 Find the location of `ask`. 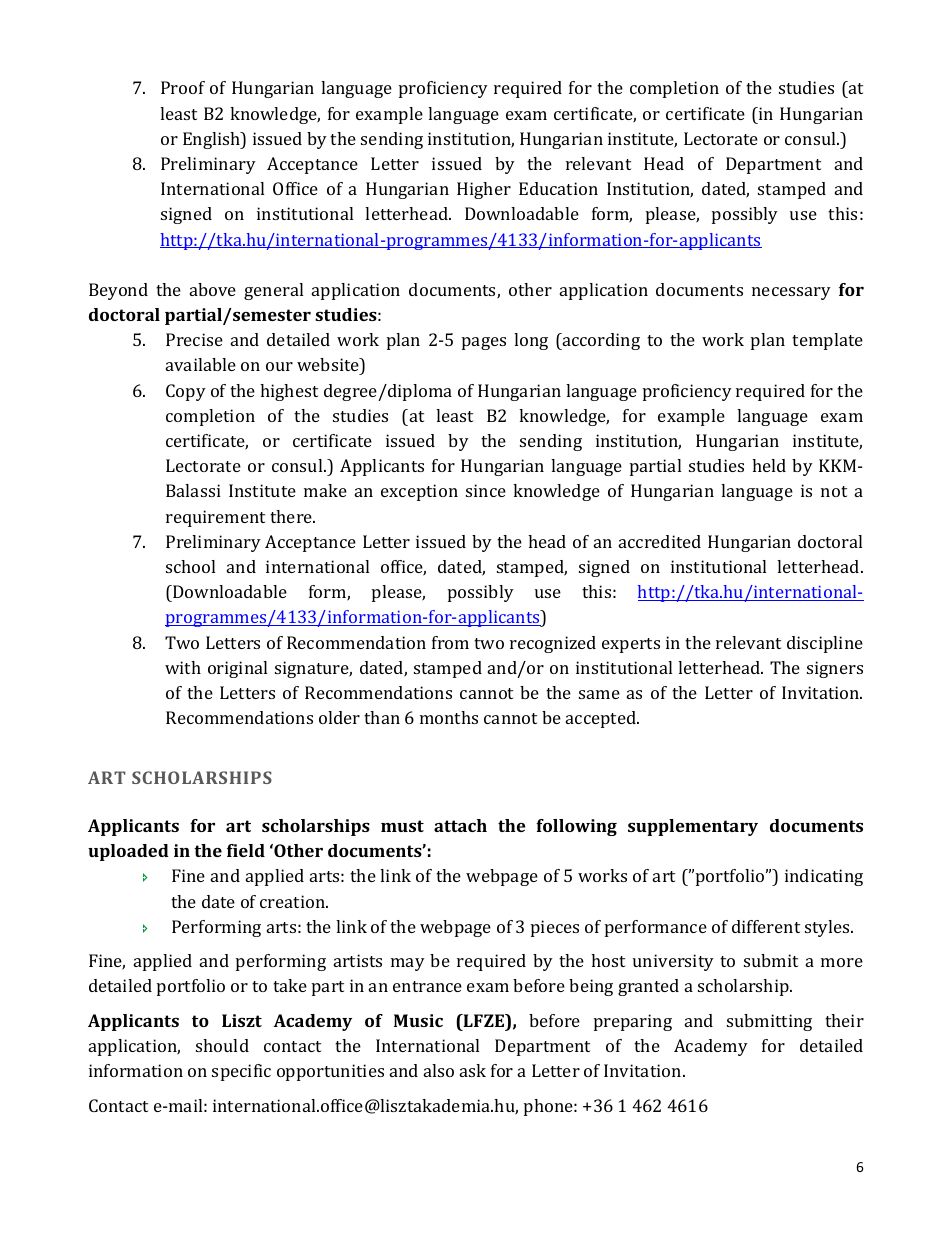

ask is located at coordinates (473, 1070).
